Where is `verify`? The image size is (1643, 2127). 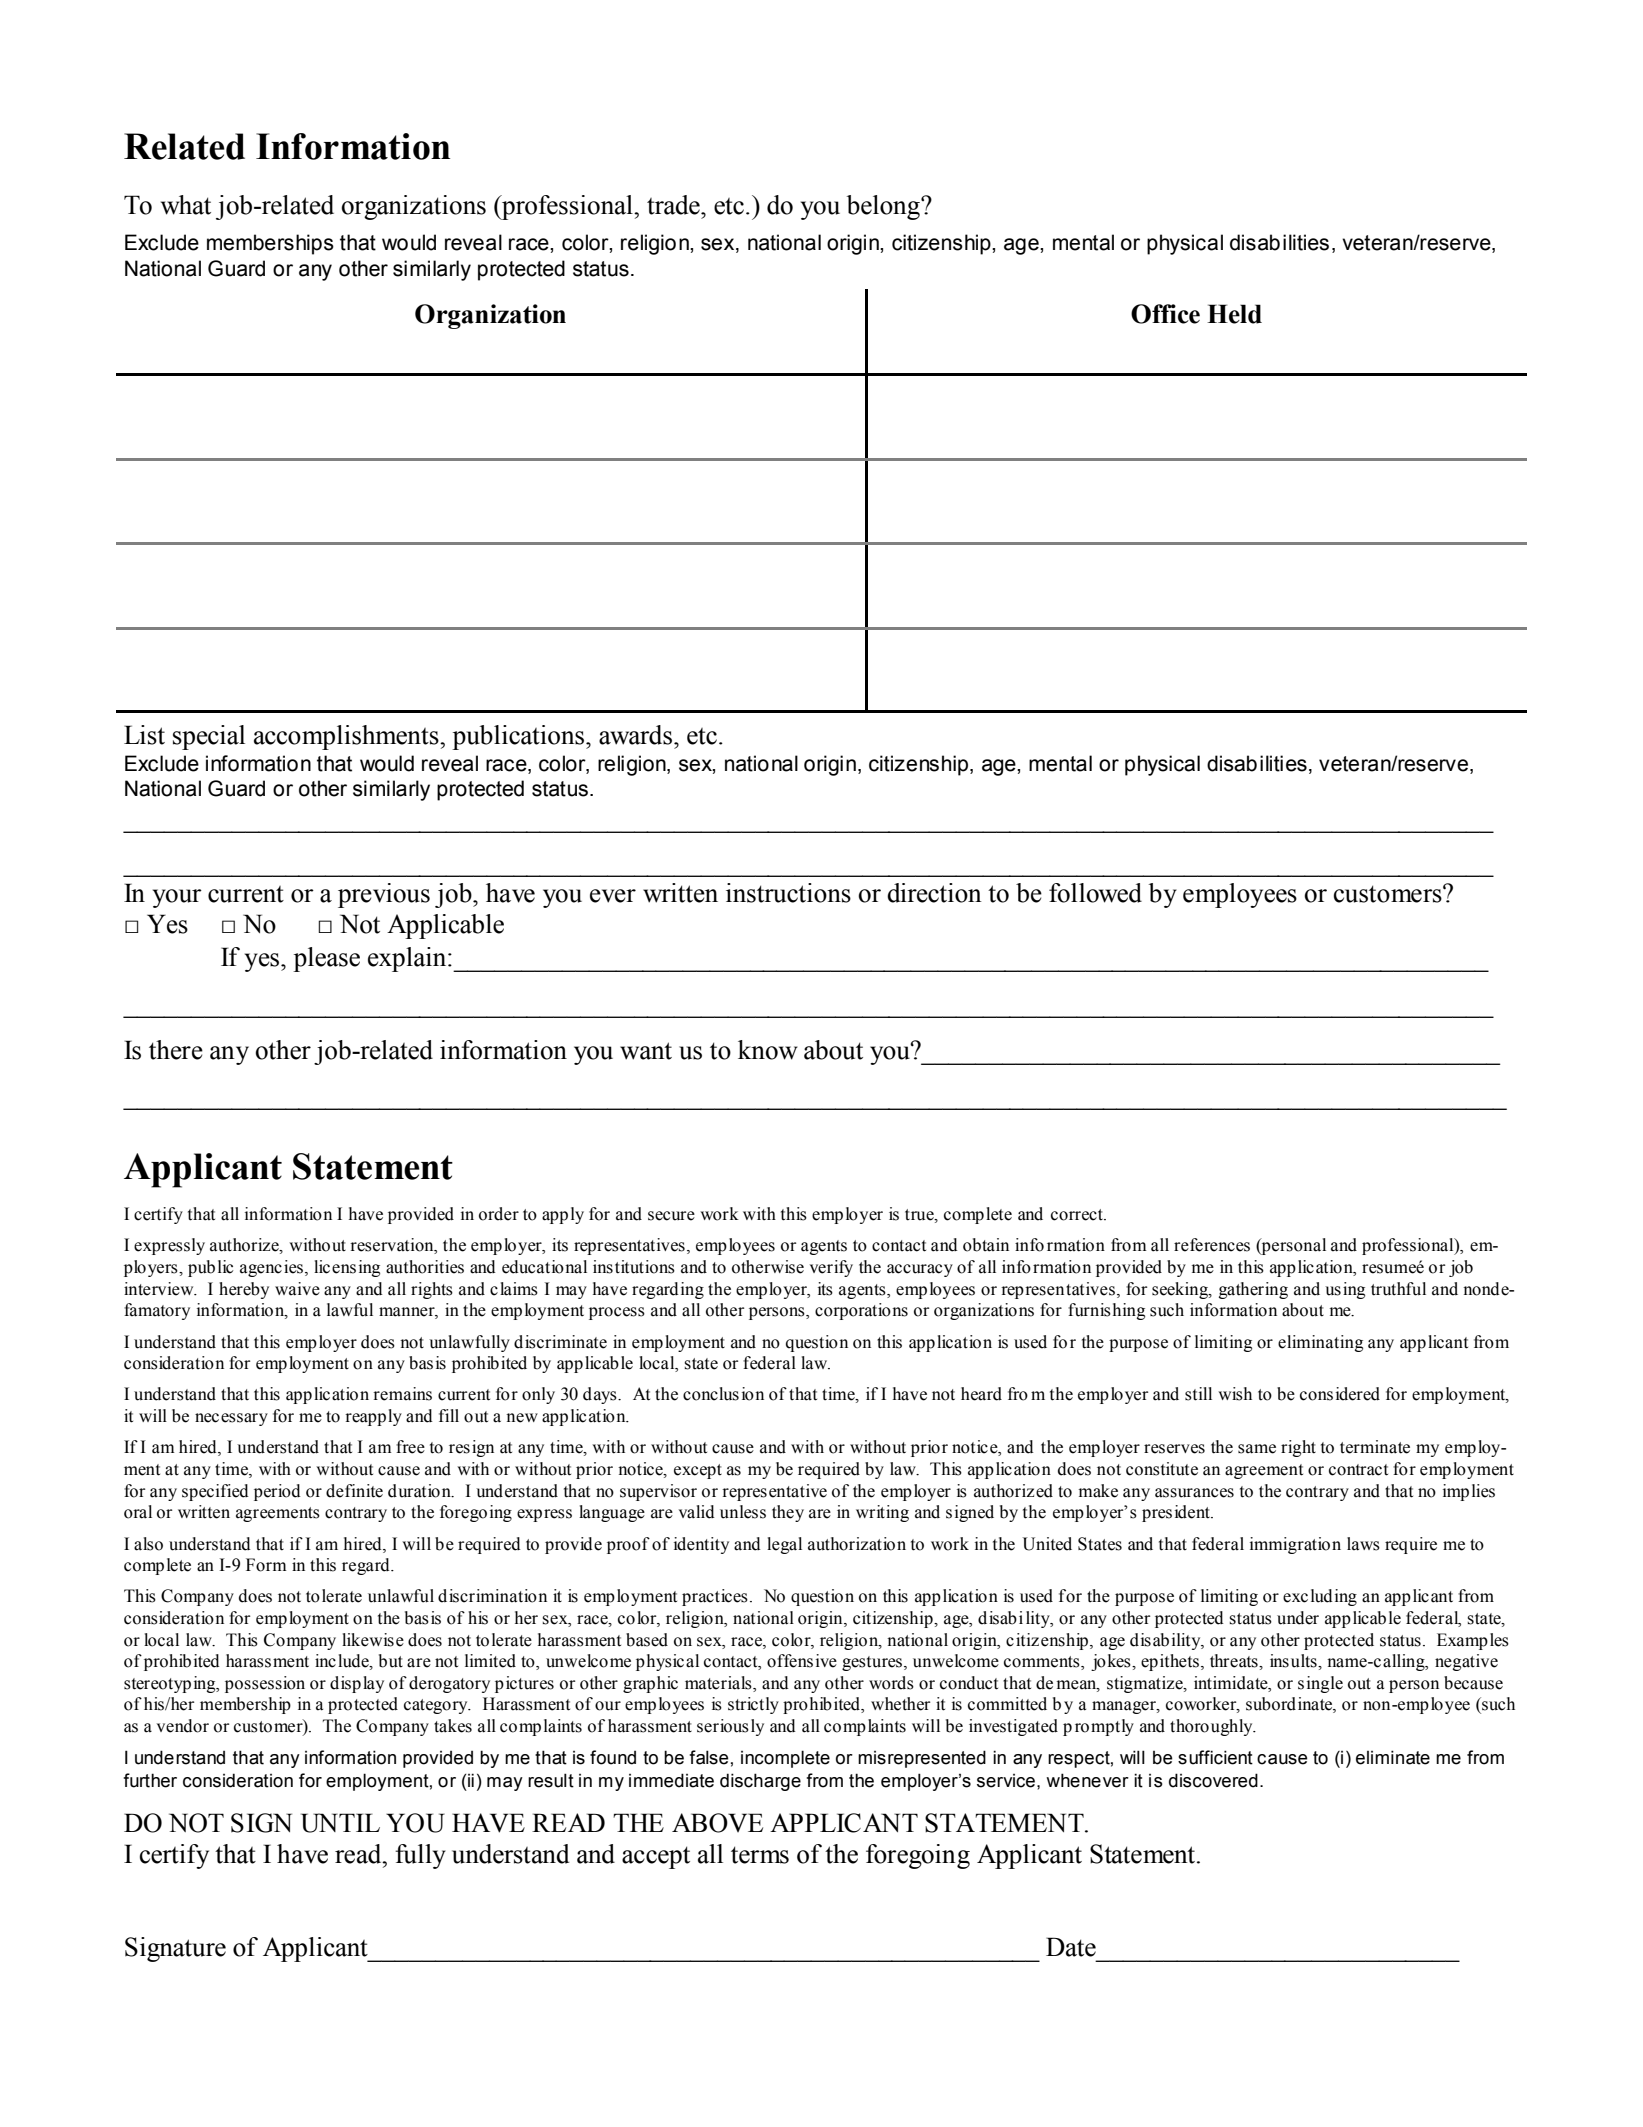 verify is located at coordinates (831, 1268).
